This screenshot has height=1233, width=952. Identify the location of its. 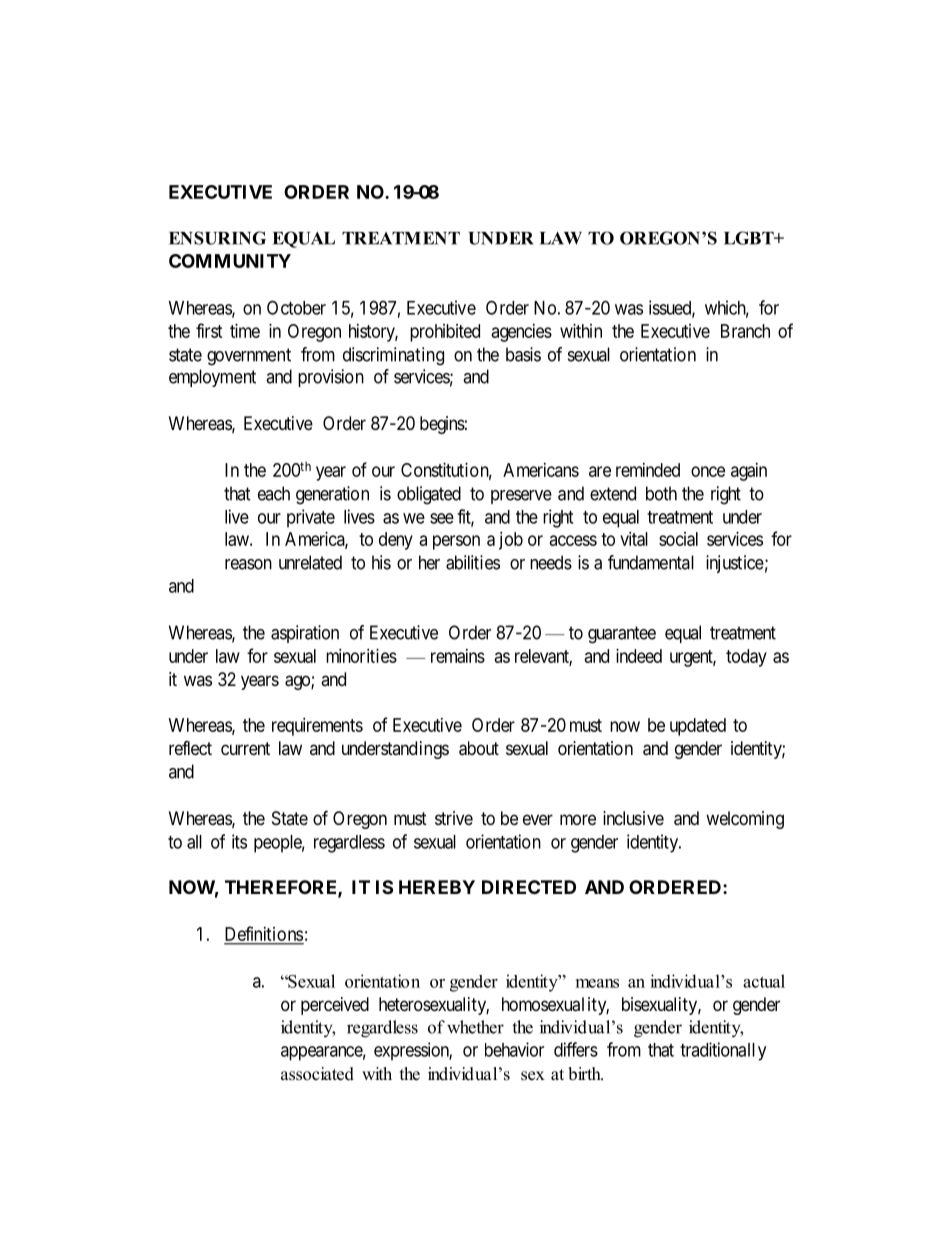
(239, 841).
